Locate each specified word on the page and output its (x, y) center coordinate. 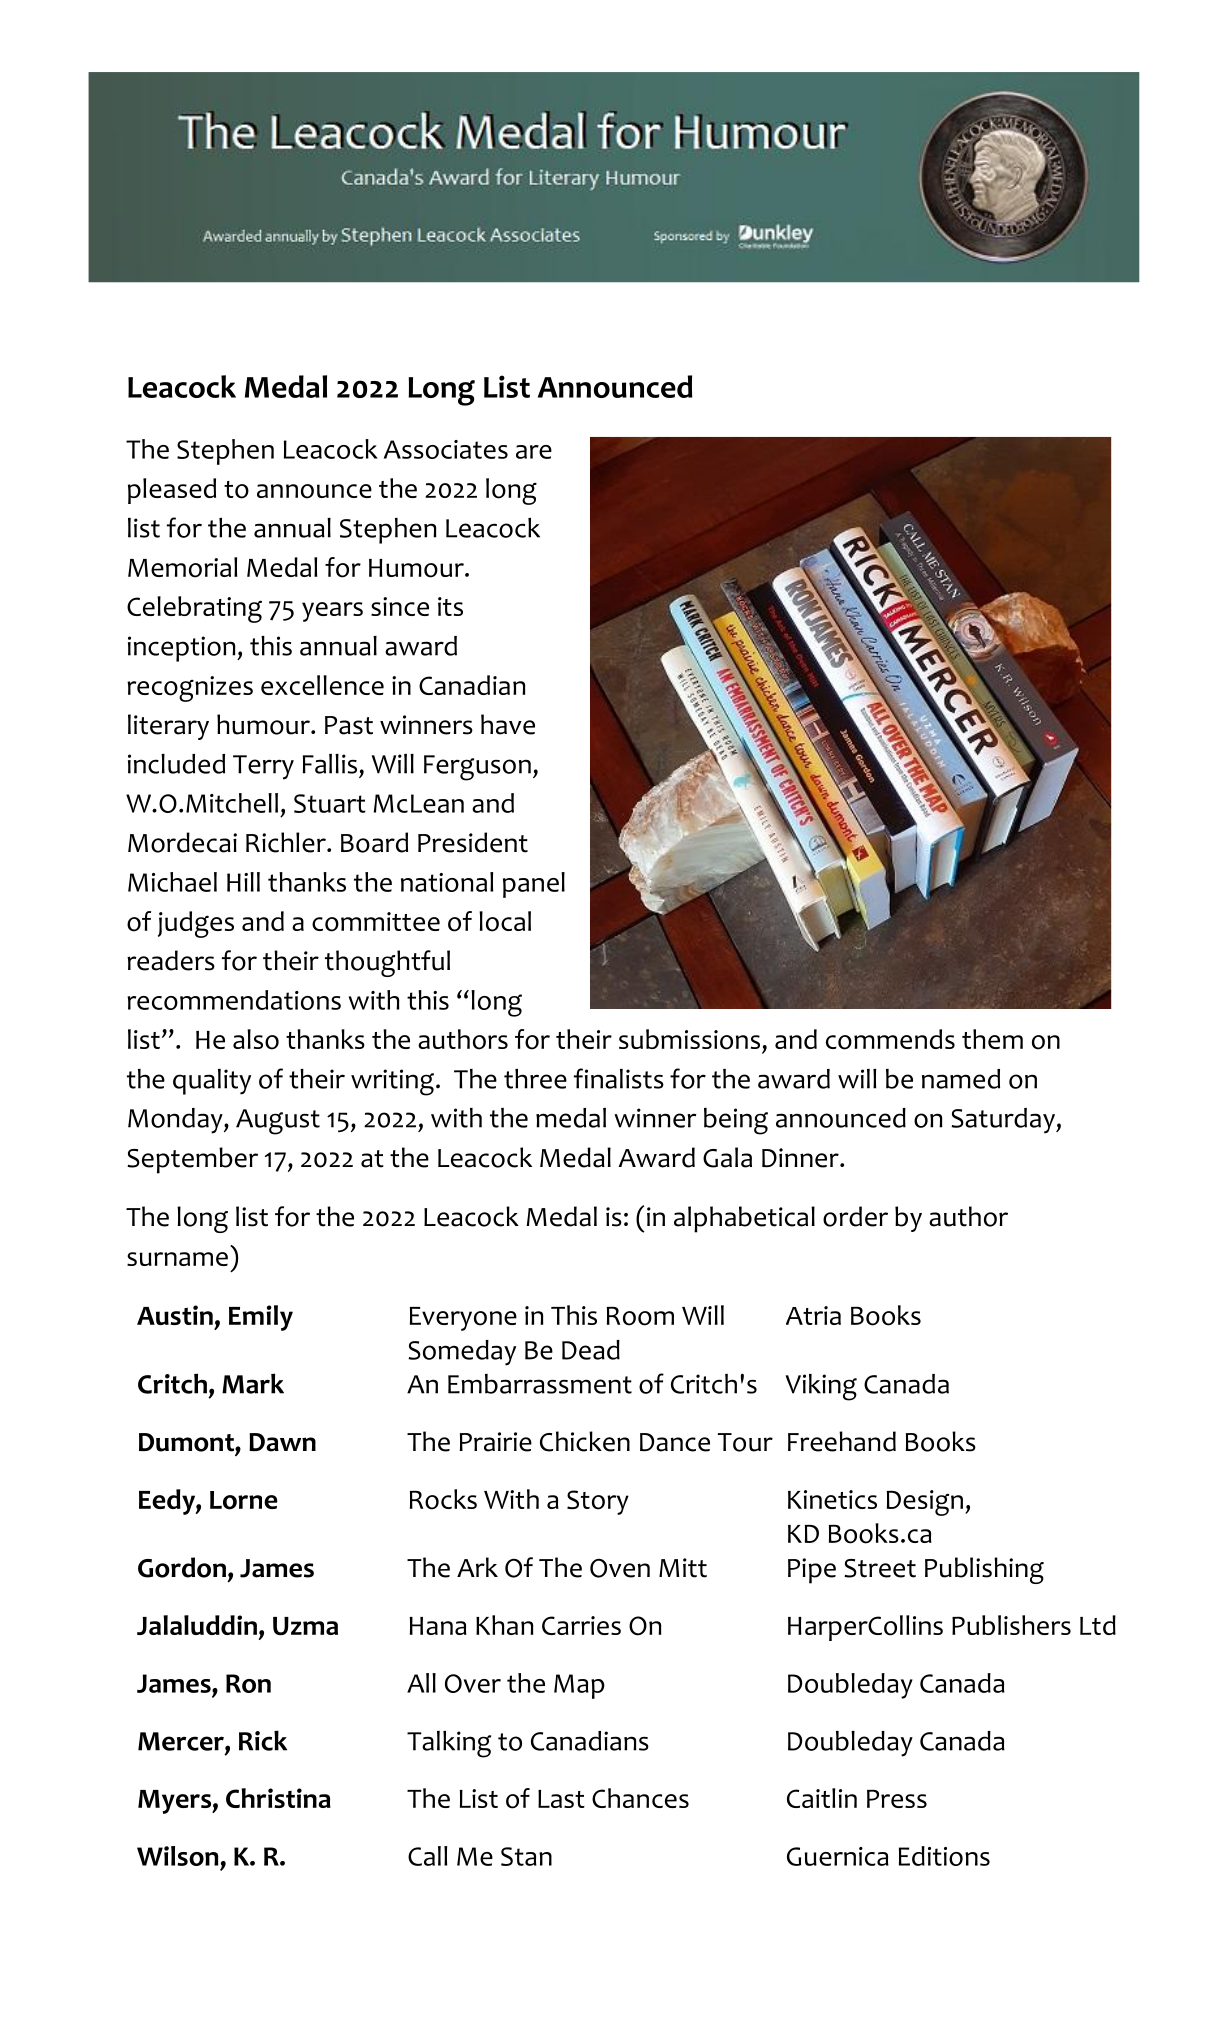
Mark (253, 1383)
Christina (278, 1798)
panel (534, 885)
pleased (172, 491)
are (534, 452)
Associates (446, 449)
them (992, 1039)
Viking (821, 1387)
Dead (591, 1350)
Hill (243, 882)
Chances (640, 1798)
